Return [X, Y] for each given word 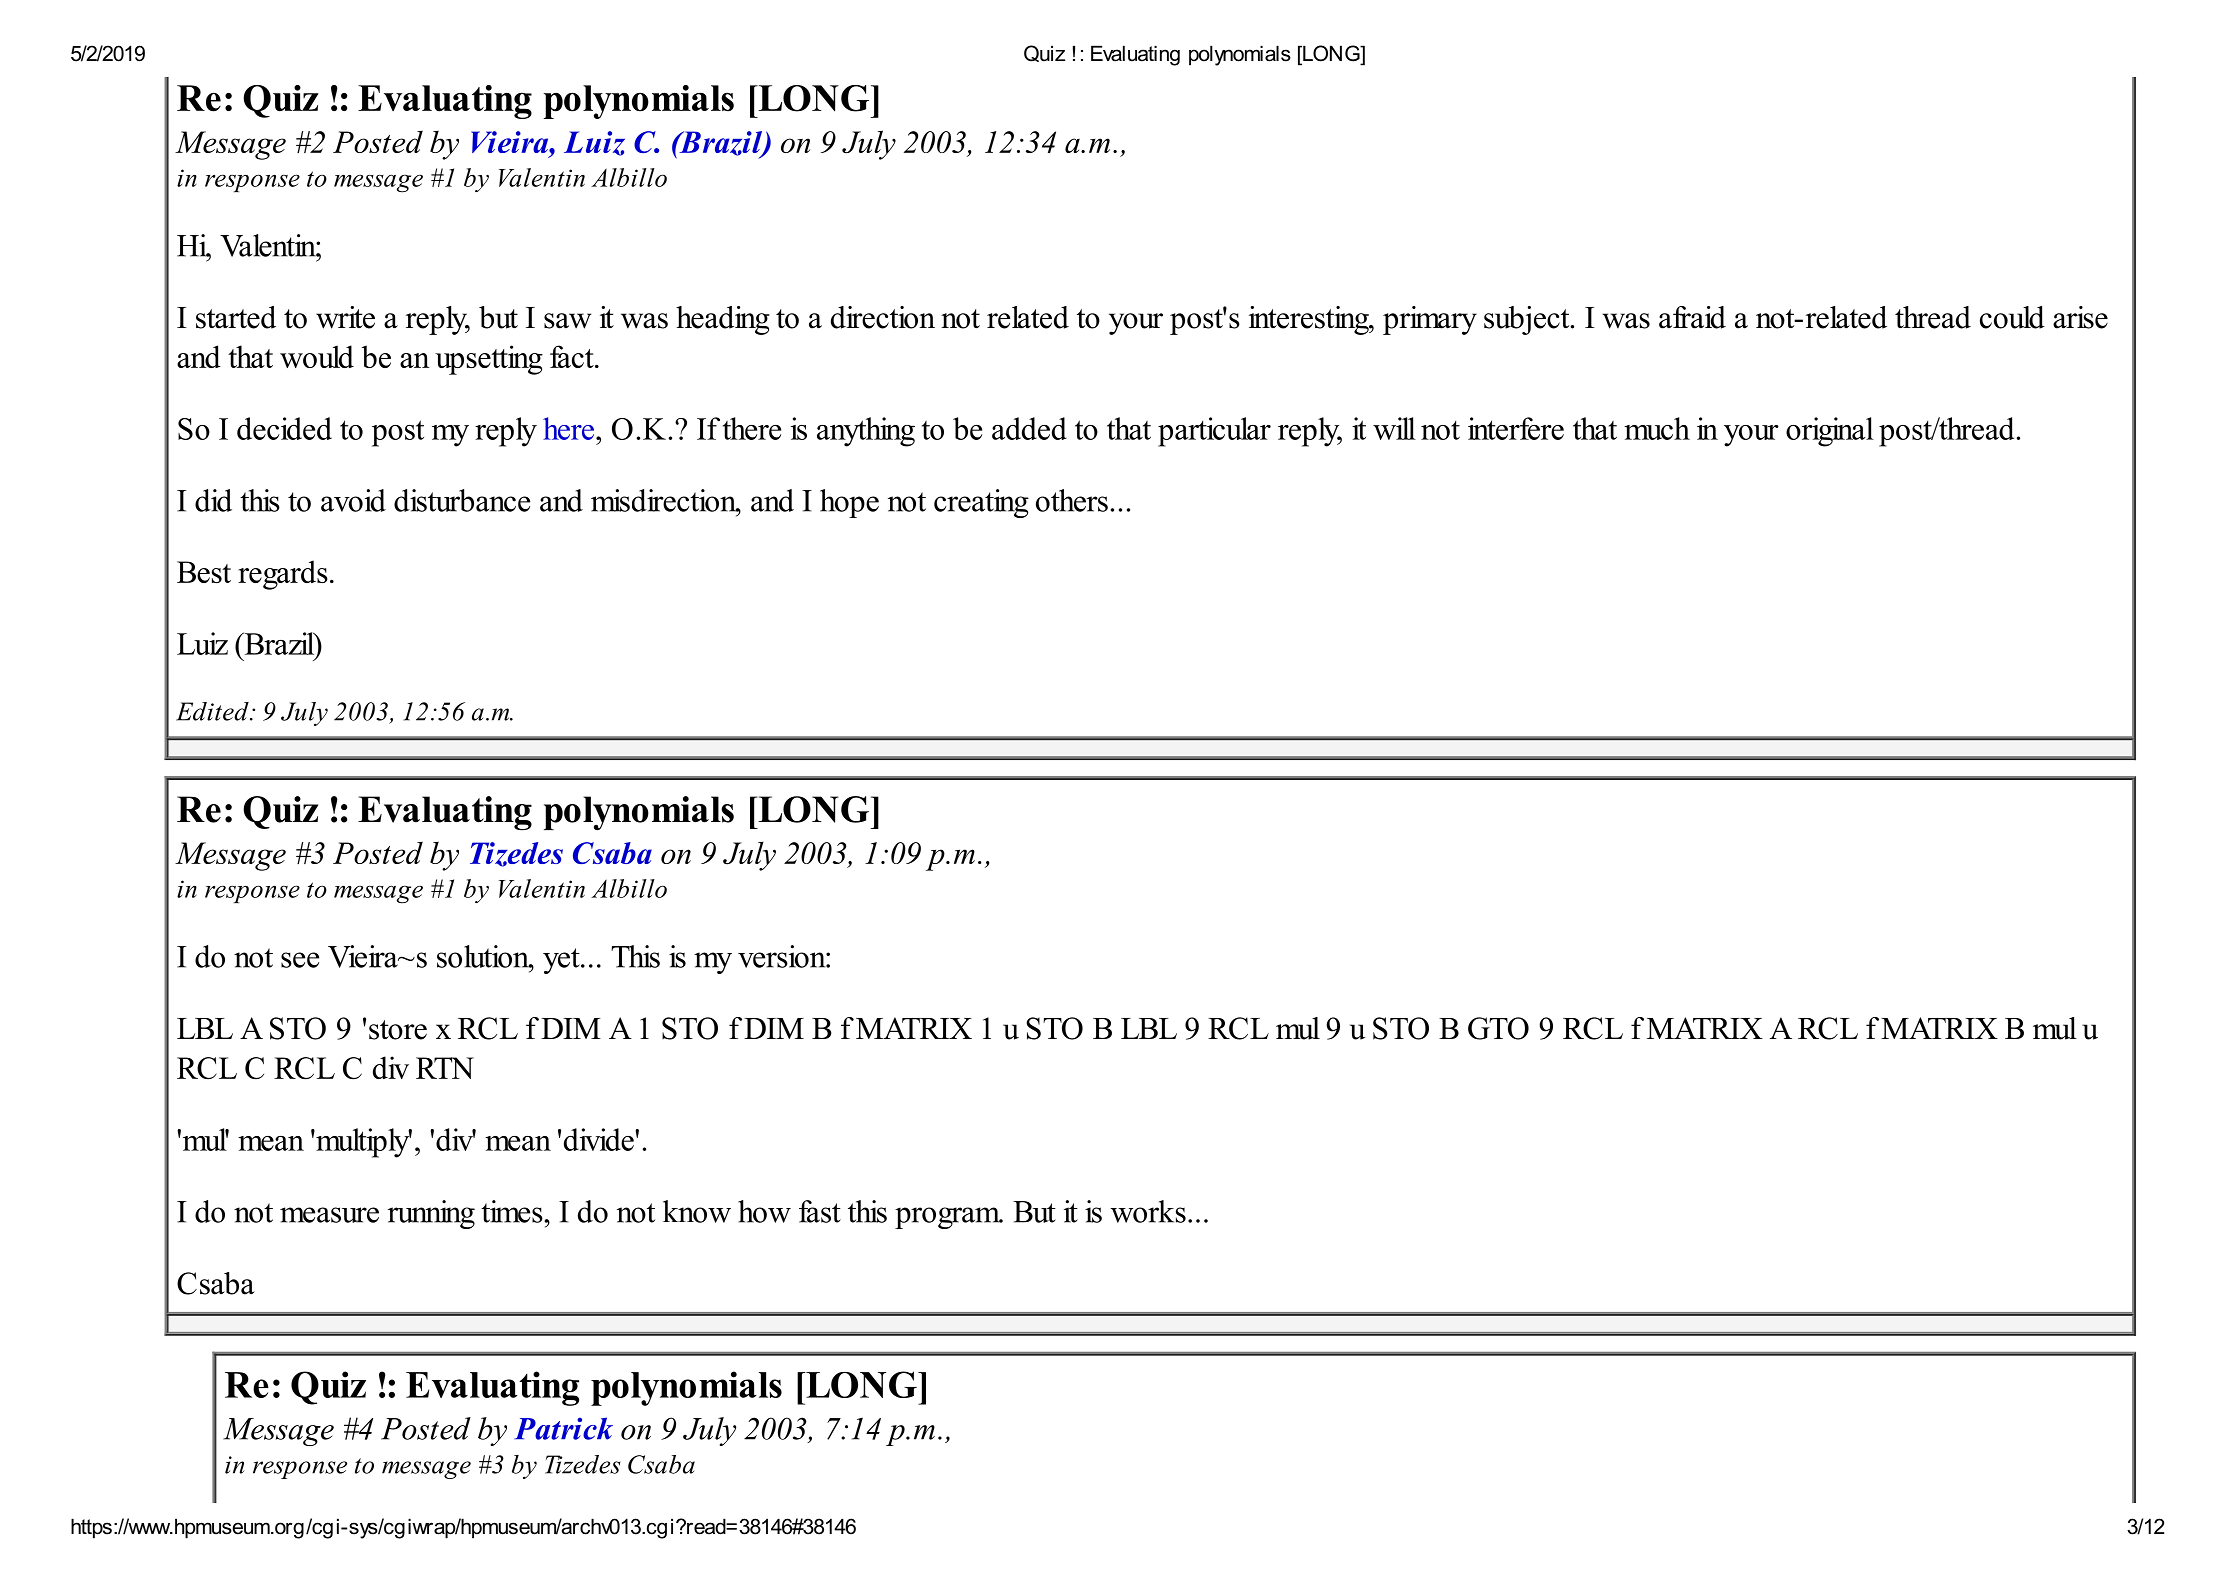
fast [820, 1211]
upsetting [489, 360]
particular [1214, 432]
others [1072, 500]
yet [562, 961]
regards [283, 575]
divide [600, 1139]
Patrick [563, 1428]
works [1148, 1211]
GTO [1498, 1028]
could [2012, 317]
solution [484, 956]
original [1830, 432]
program [948, 1218]
